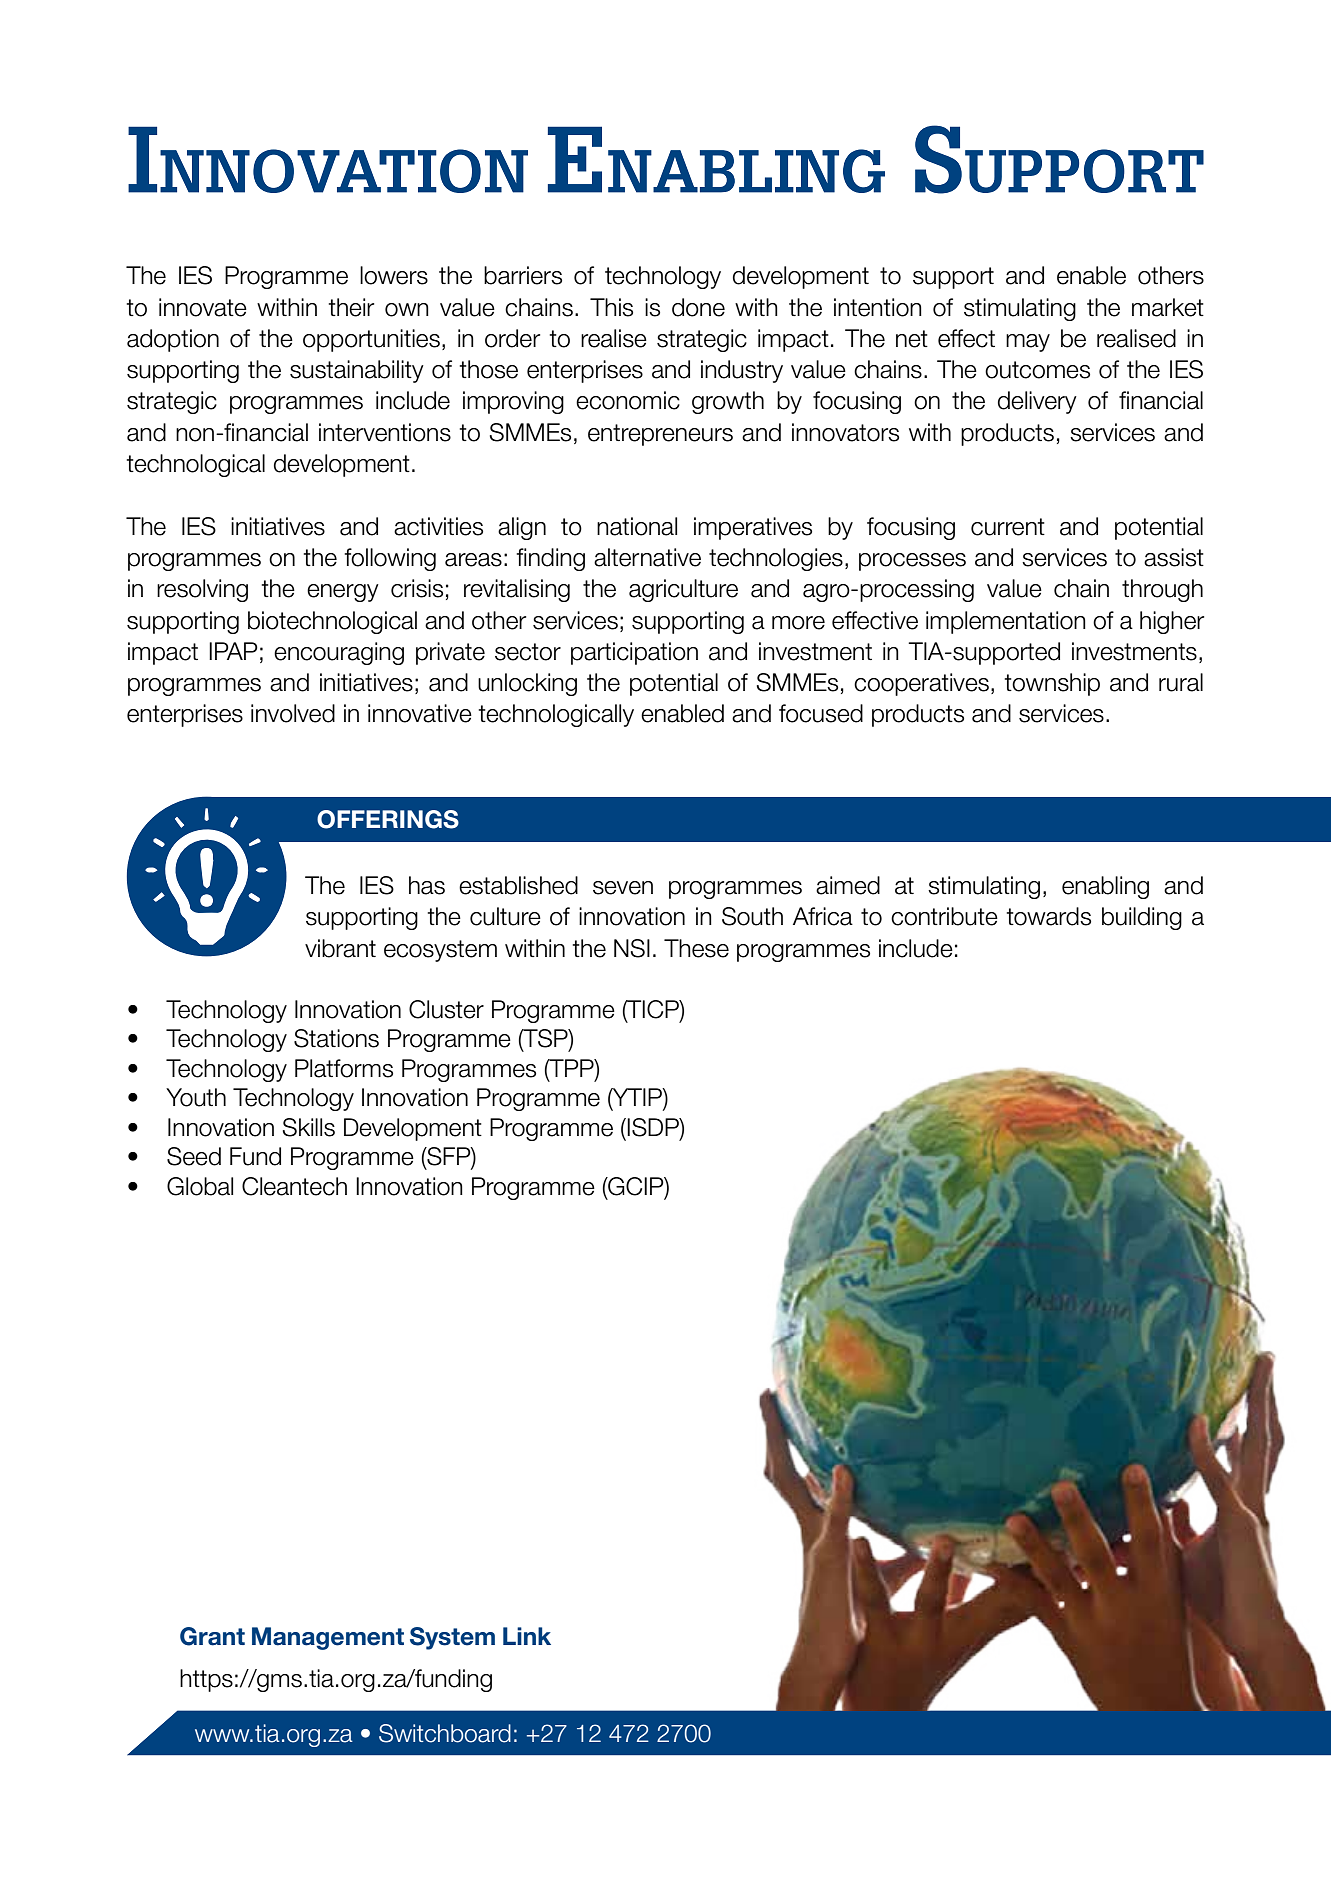 The width and height of the page is (1331, 1882). What do you see at coordinates (1028, 343) in the page?
I see `may` at bounding box center [1028, 343].
